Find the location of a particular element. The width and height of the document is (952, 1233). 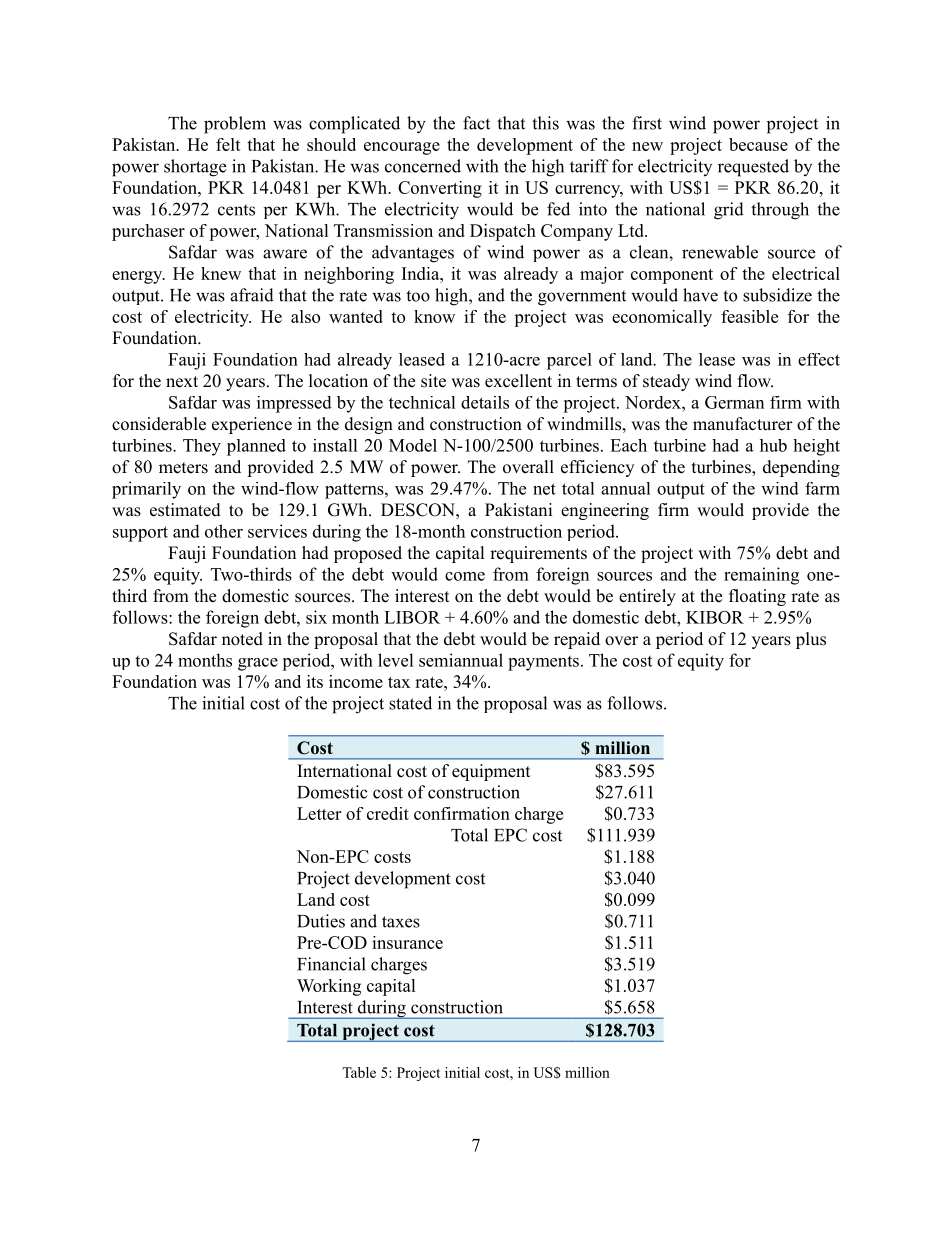

felt is located at coordinates (228, 144).
